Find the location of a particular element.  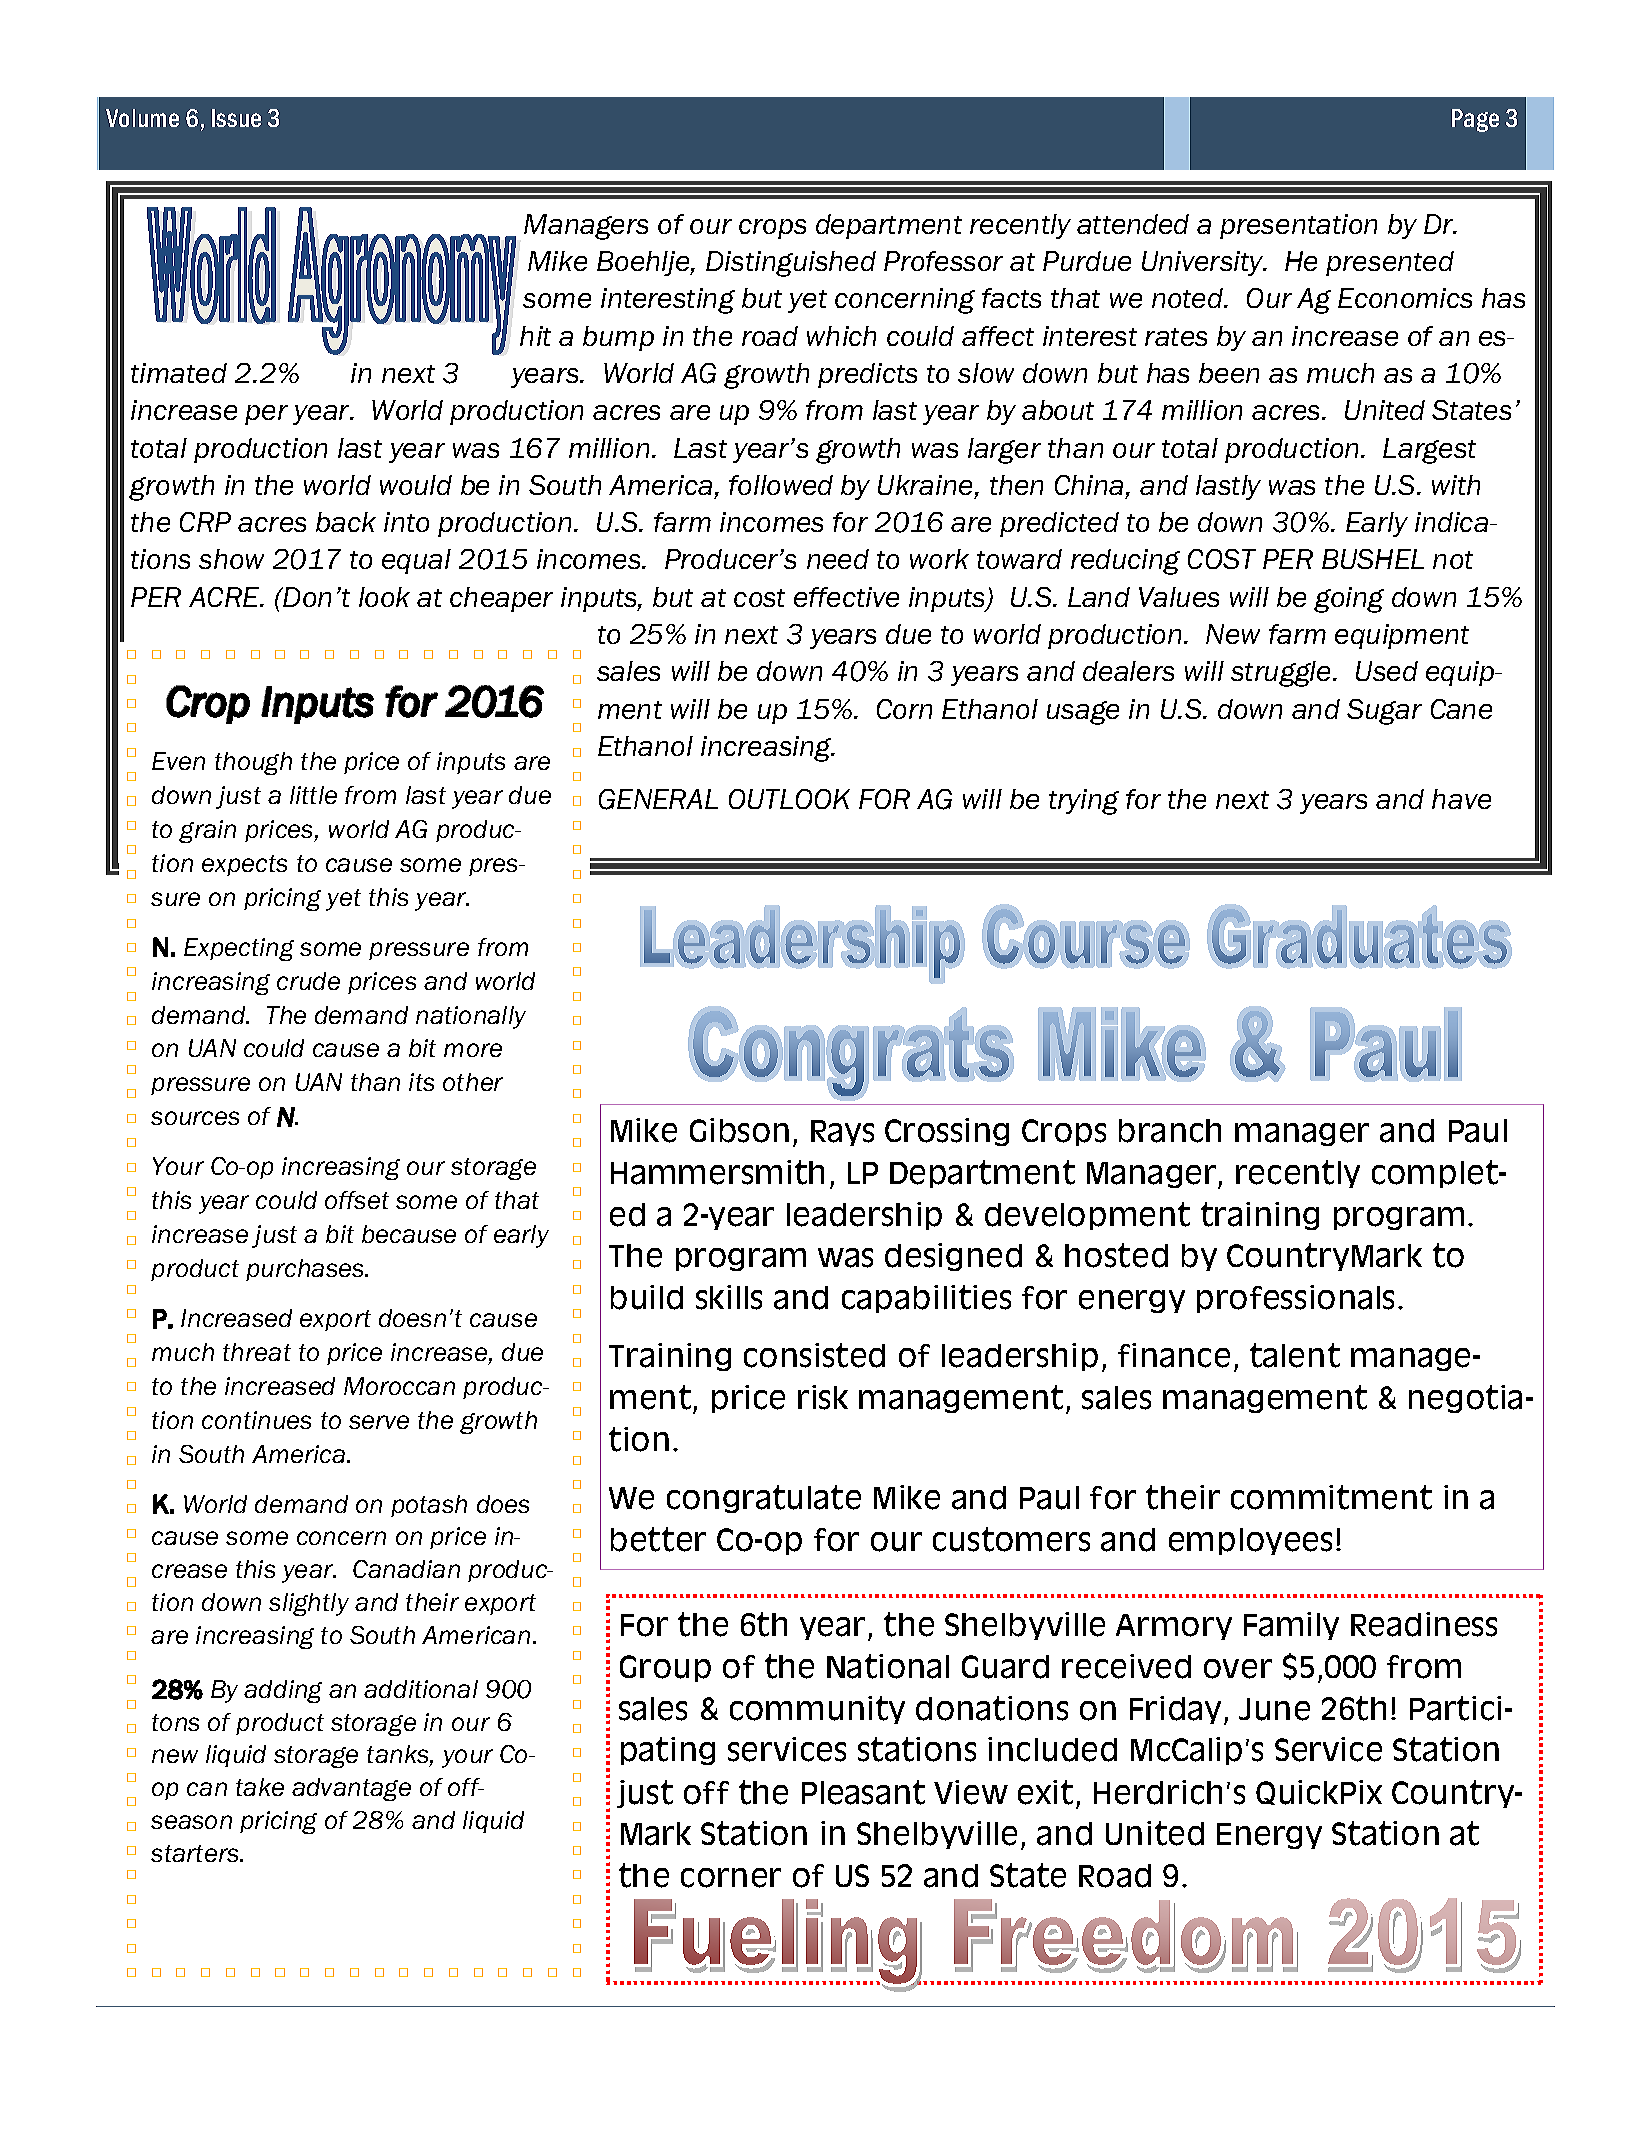

Sugar is located at coordinates (1384, 712).
